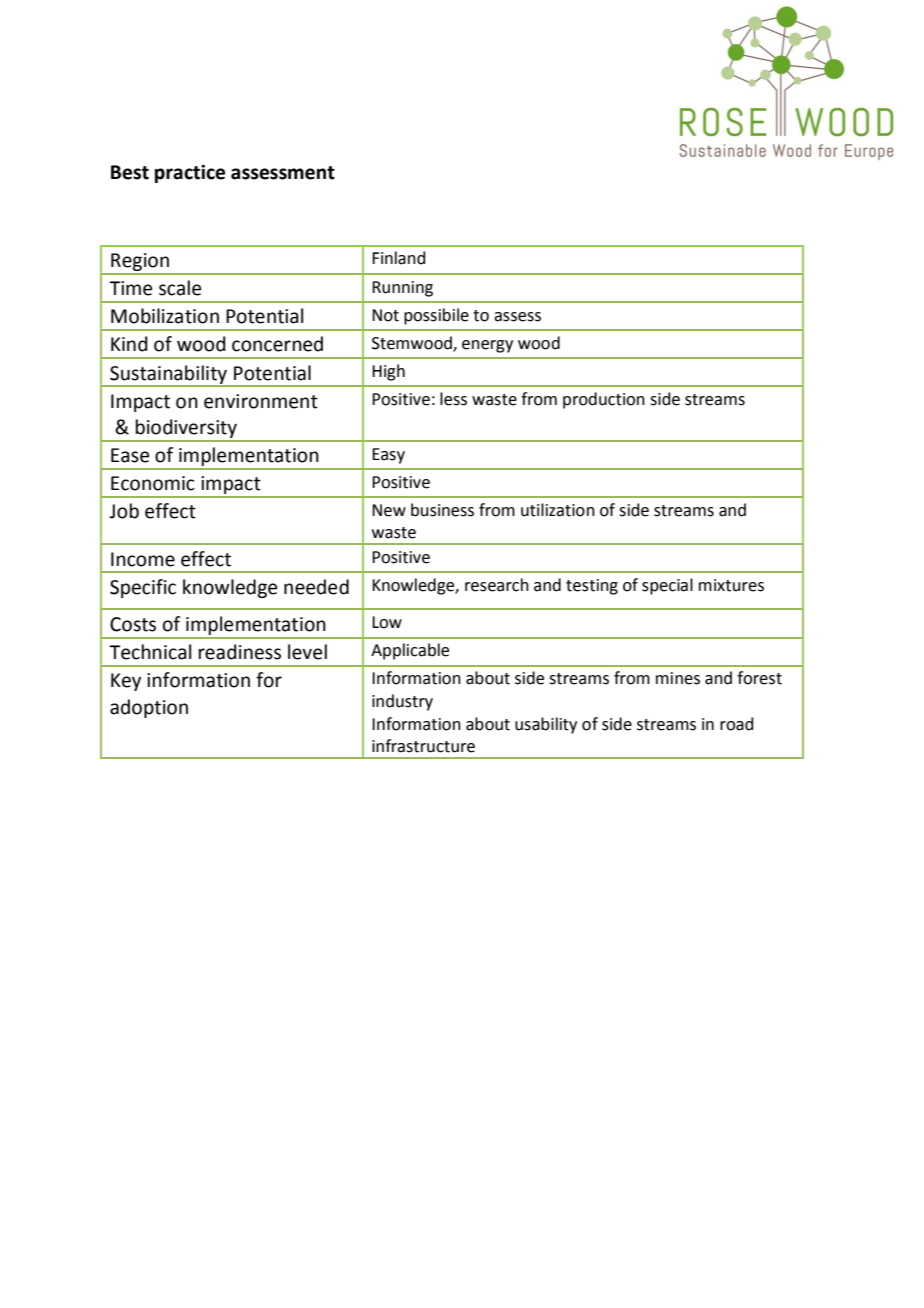  What do you see at coordinates (737, 724) in the image?
I see `road` at bounding box center [737, 724].
